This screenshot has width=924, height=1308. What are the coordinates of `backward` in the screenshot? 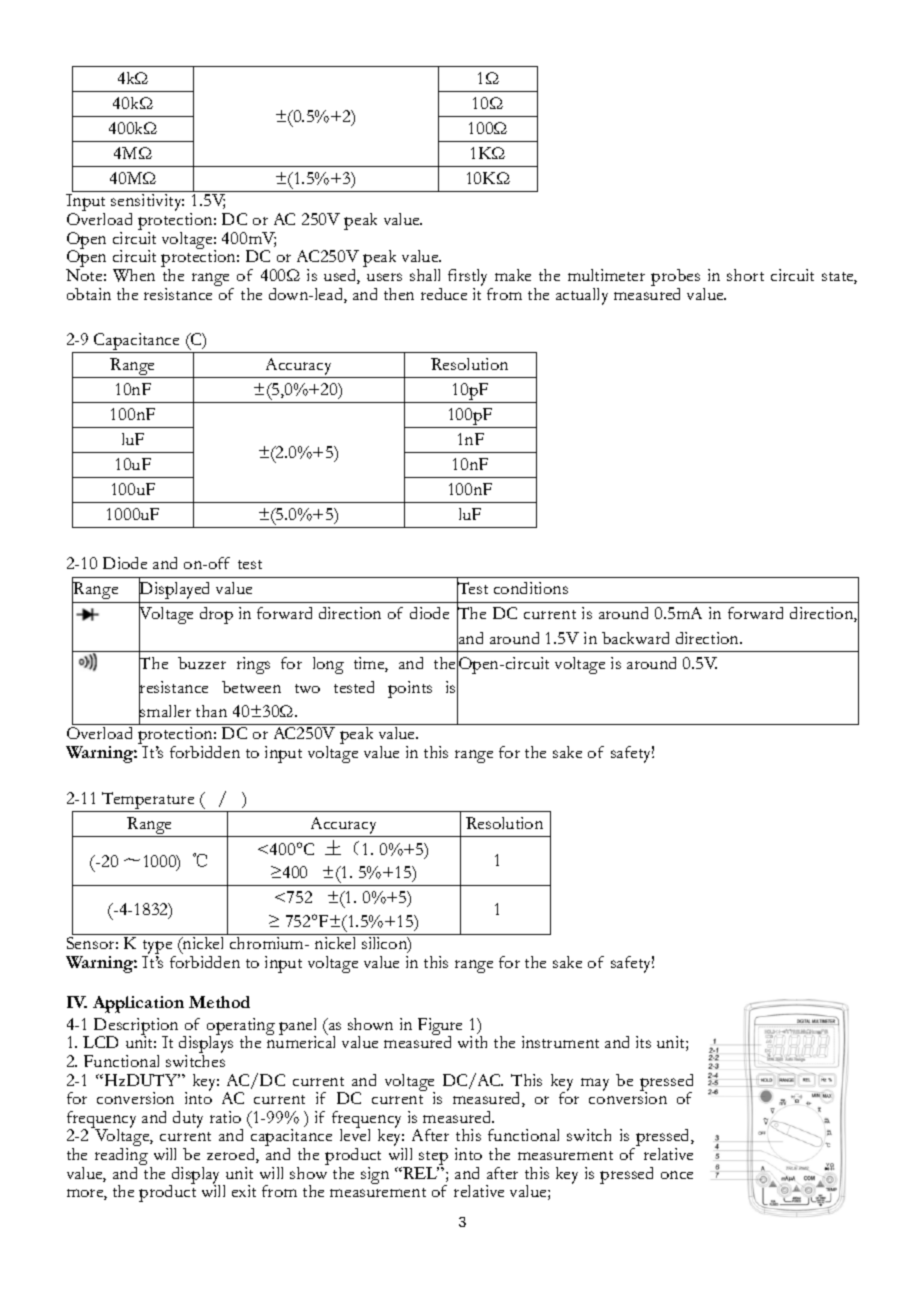 It's located at (635, 638).
